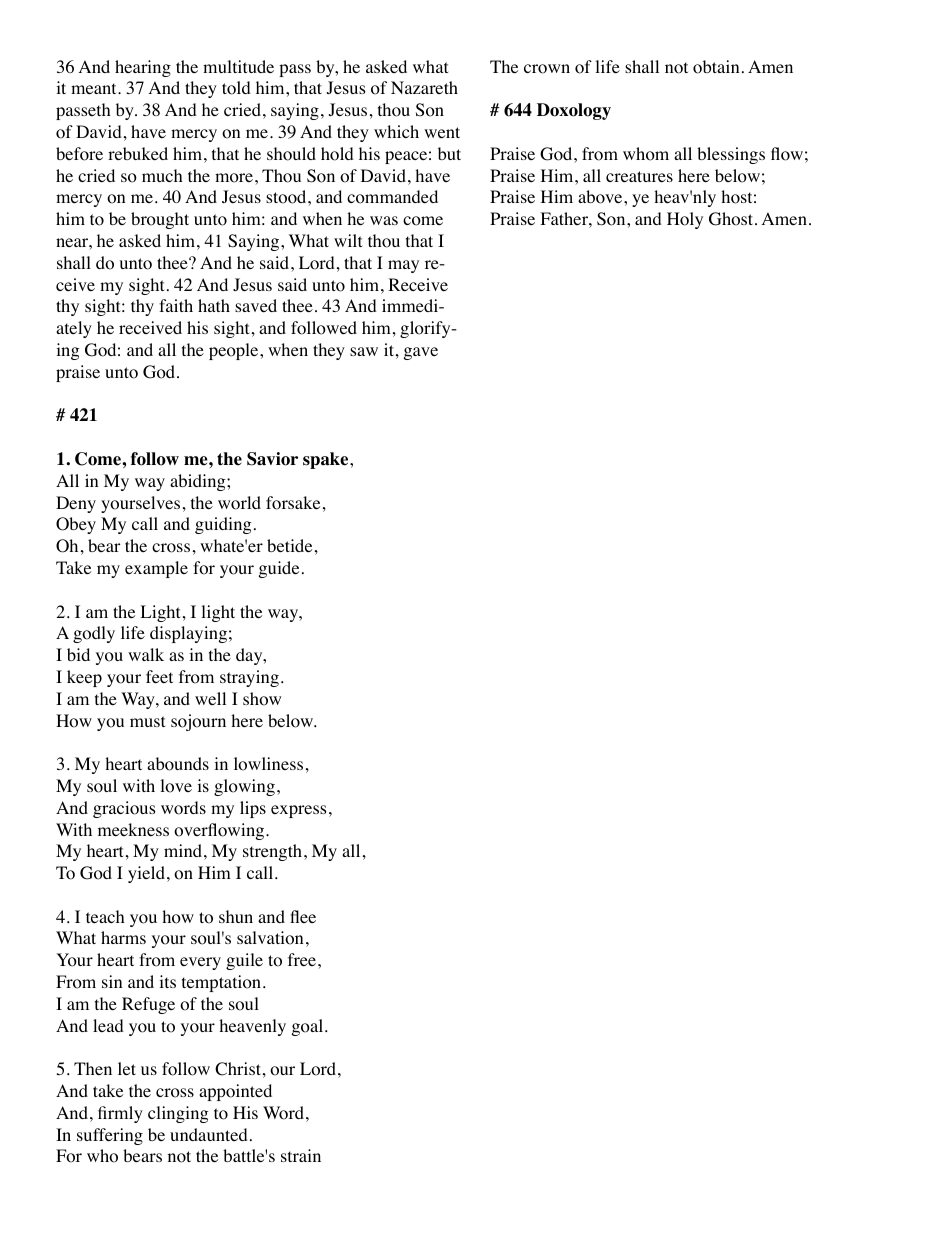 Image resolution: width=952 pixels, height=1233 pixels. I want to click on hearing, so click(143, 68).
